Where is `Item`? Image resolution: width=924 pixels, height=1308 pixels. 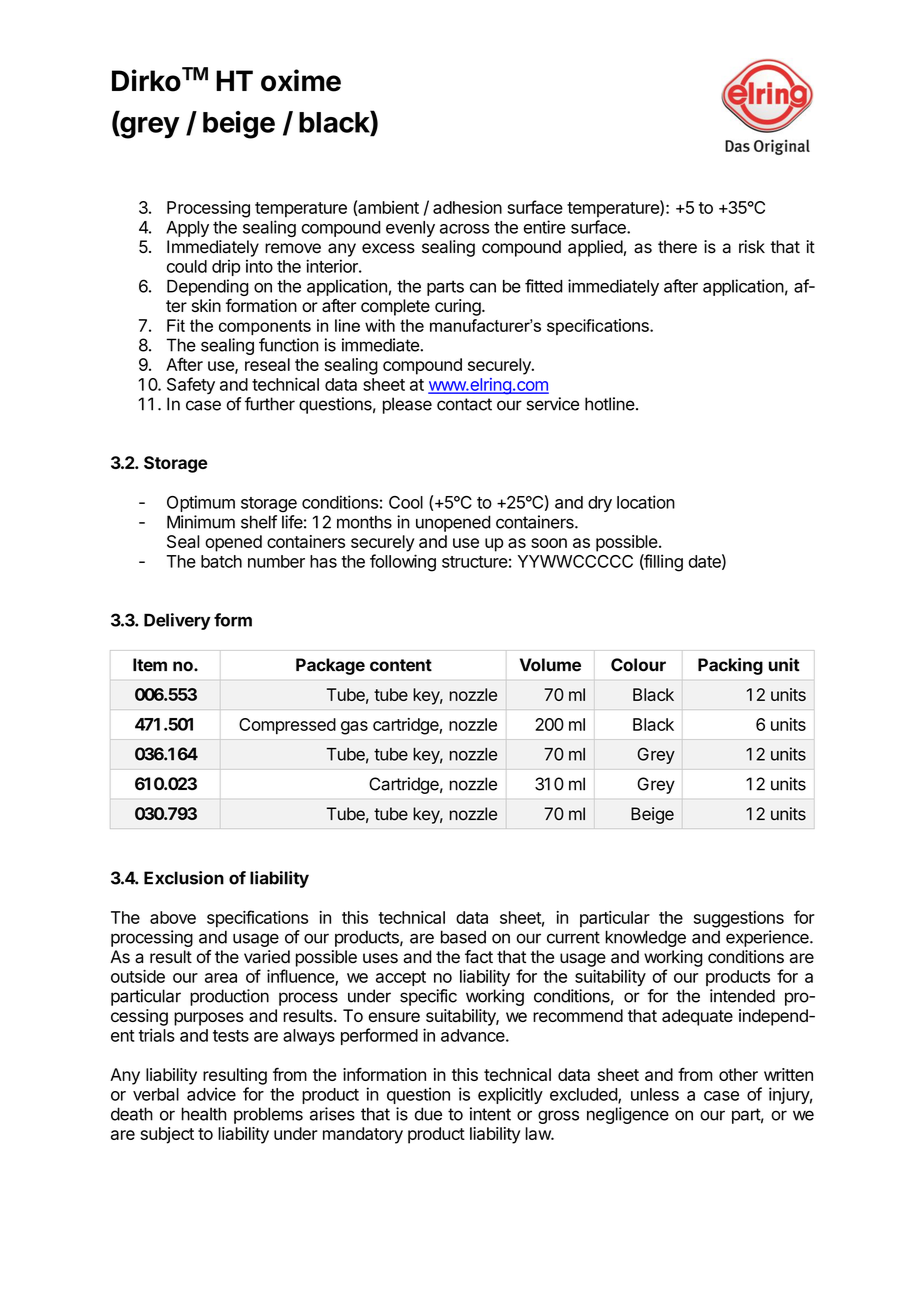 Item is located at coordinates (150, 665).
